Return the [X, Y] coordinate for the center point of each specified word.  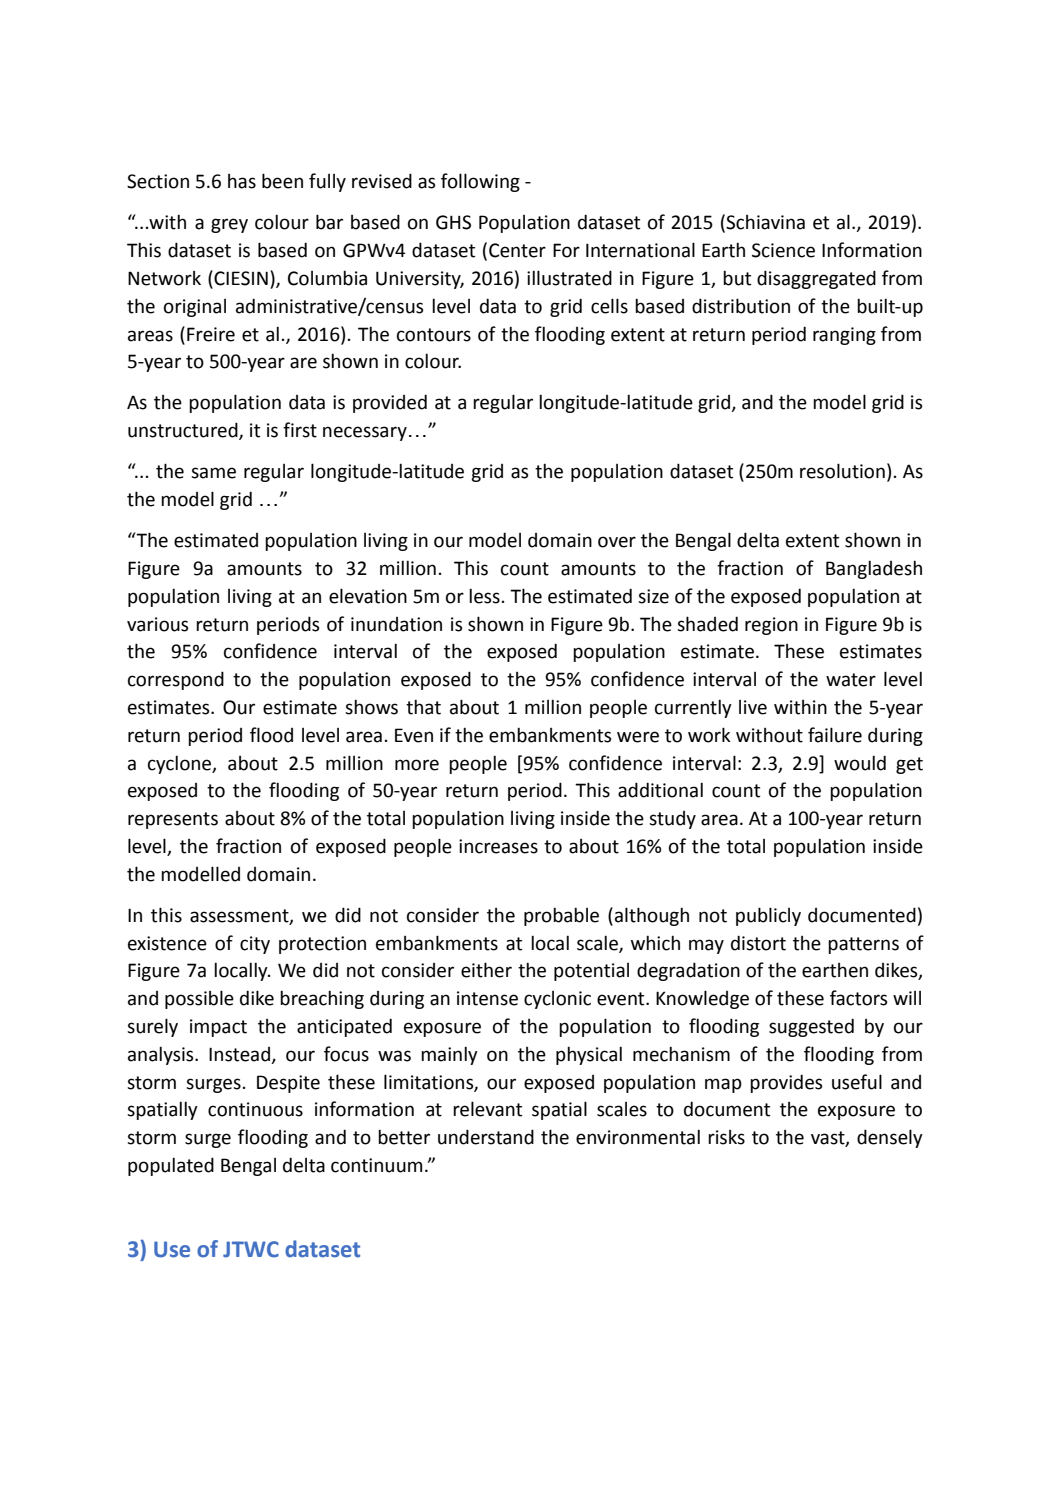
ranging [844, 336]
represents [173, 820]
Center [517, 250]
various [157, 624]
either [486, 970]
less [484, 596]
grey [229, 225]
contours [434, 335]
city [255, 945]
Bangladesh [874, 569]
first [300, 430]
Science [783, 250]
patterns [863, 945]
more [417, 765]
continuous [255, 1109]
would [860, 763]
